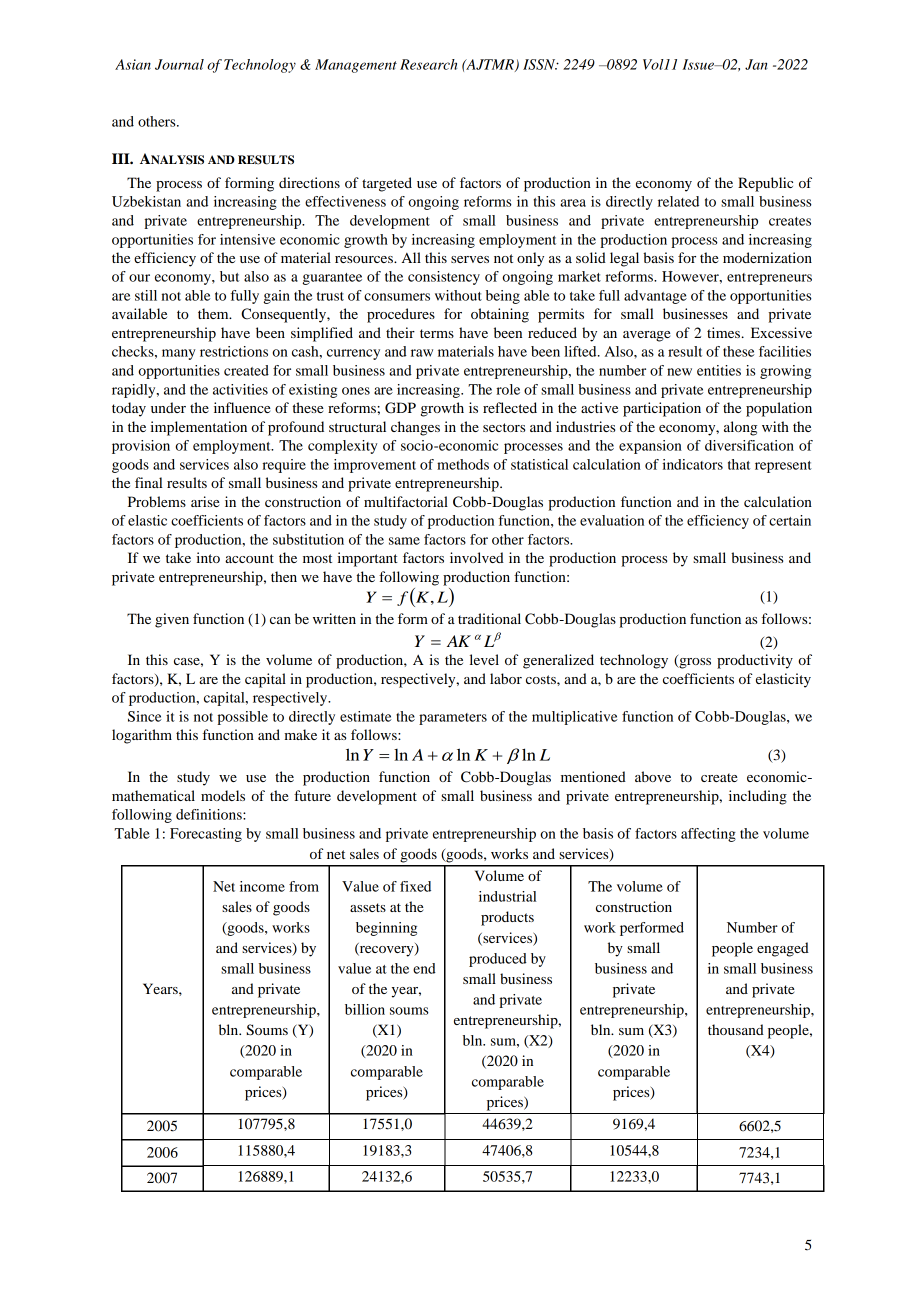  Describe the element at coordinates (756, 64) in the document. I see `Jan` at that location.
